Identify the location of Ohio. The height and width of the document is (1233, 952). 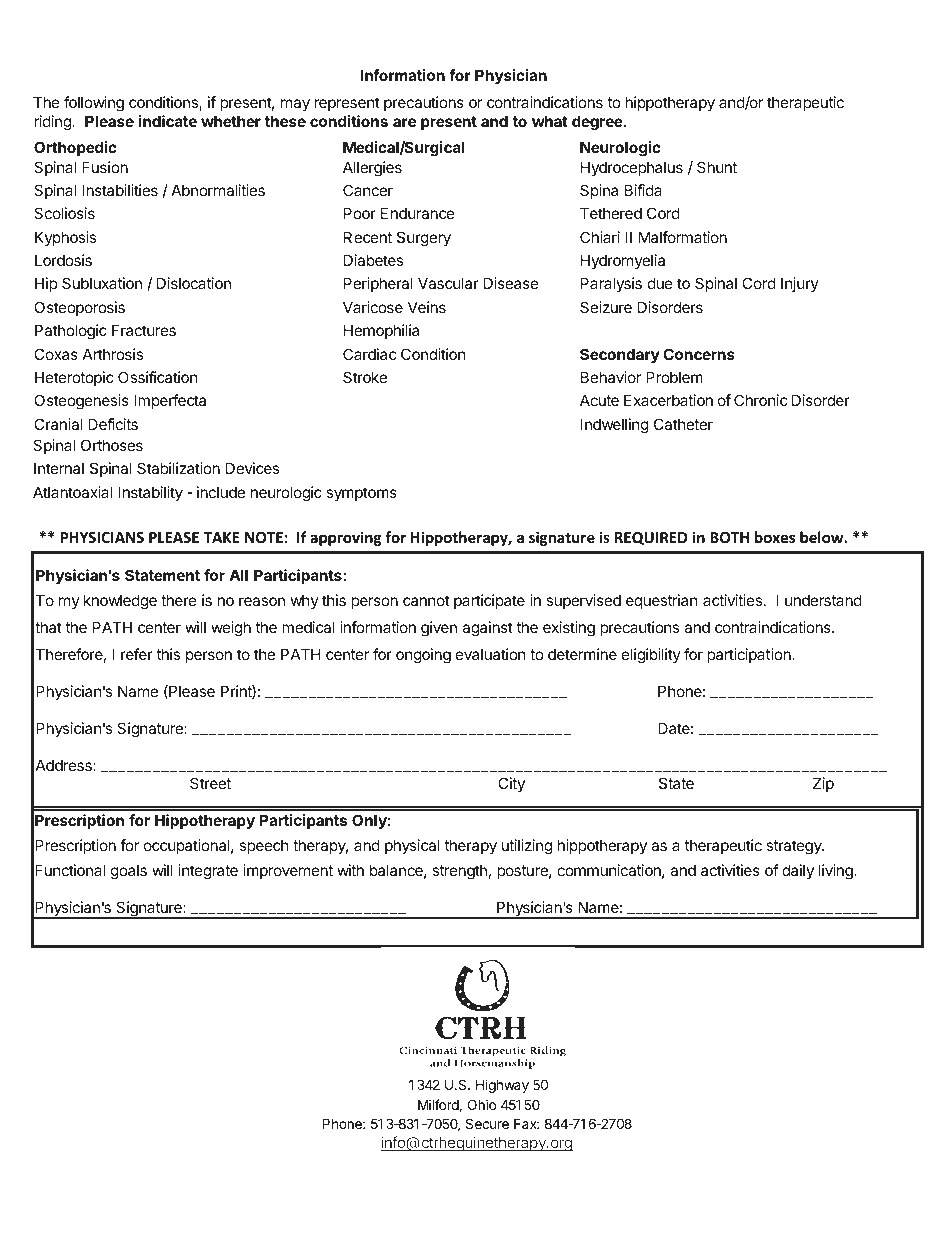
(481, 1104).
